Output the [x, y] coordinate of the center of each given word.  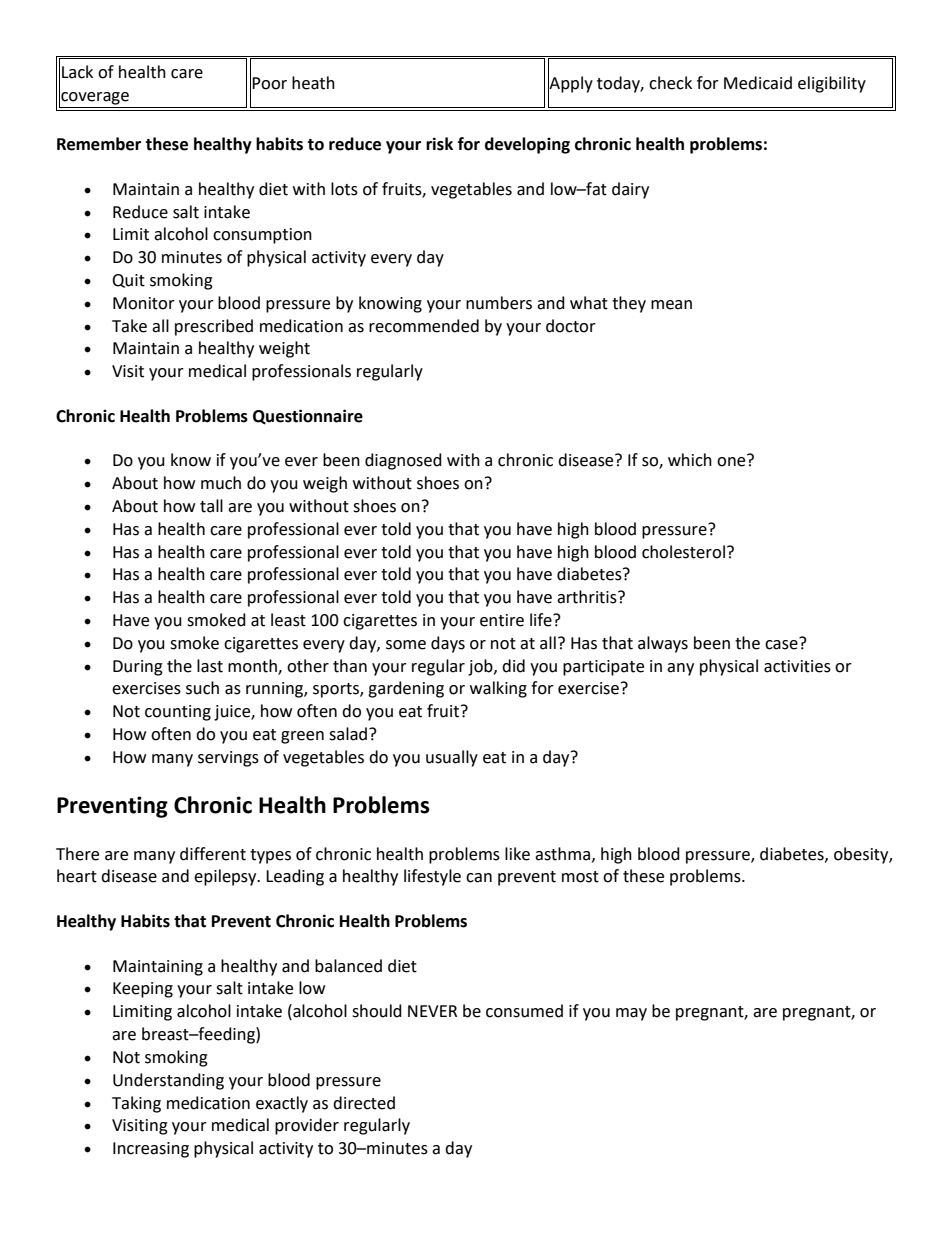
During [138, 668]
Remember [99, 144]
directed [364, 1103]
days [448, 644]
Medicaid [758, 83]
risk [439, 144]
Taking [136, 1104]
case [782, 643]
